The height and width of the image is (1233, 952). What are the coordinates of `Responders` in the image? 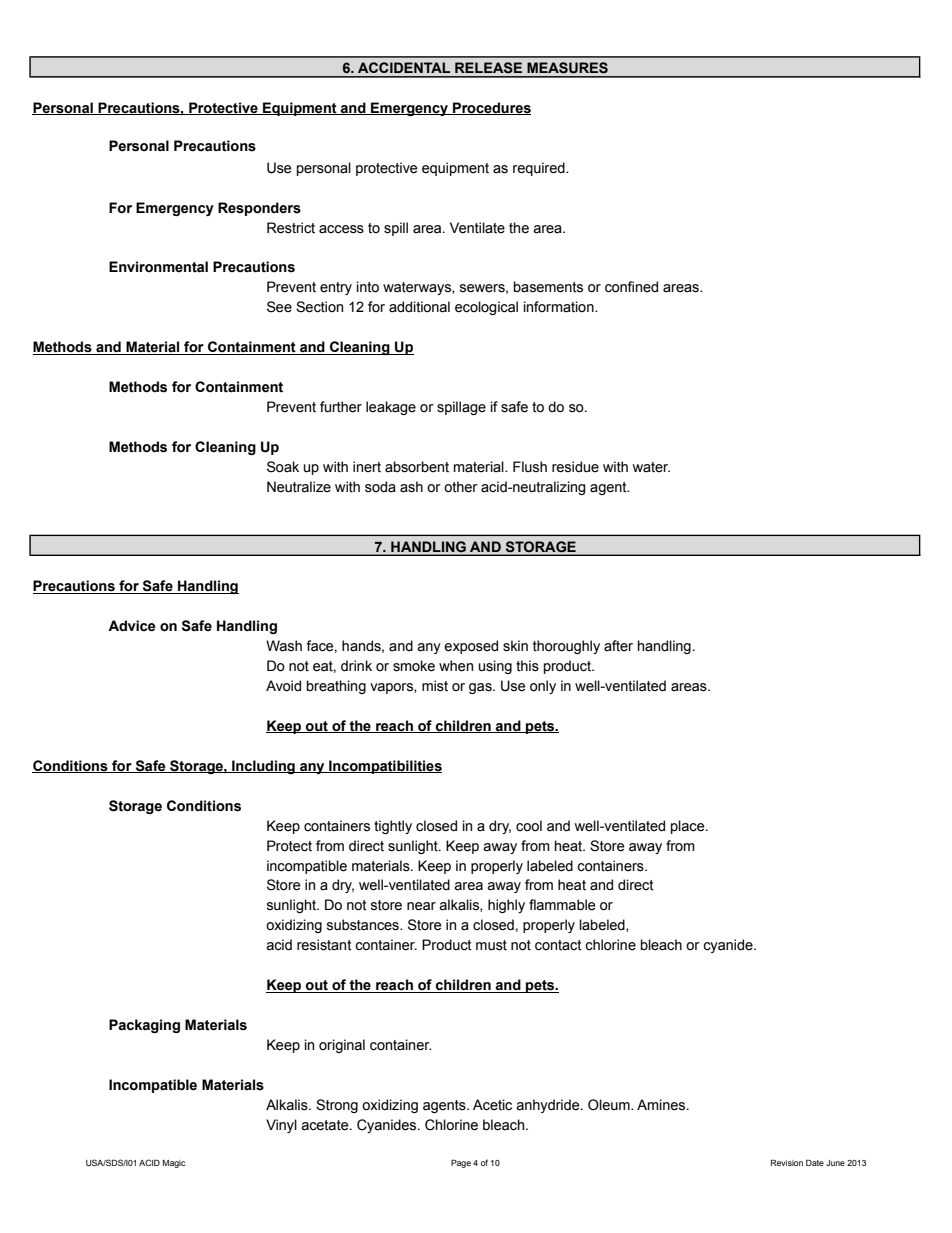 It's located at (259, 209).
